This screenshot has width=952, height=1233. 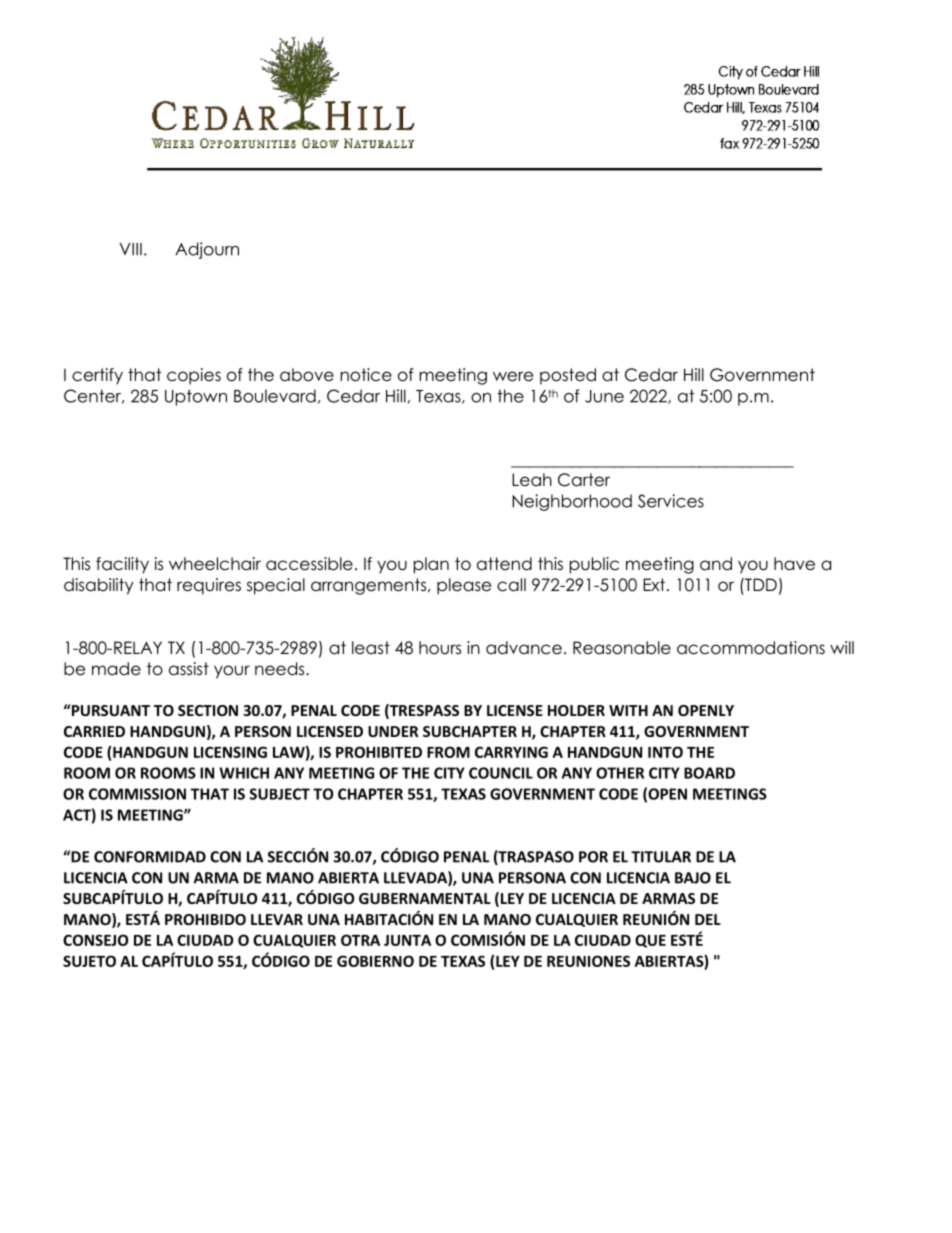 I want to click on Leah, so click(x=532, y=480).
